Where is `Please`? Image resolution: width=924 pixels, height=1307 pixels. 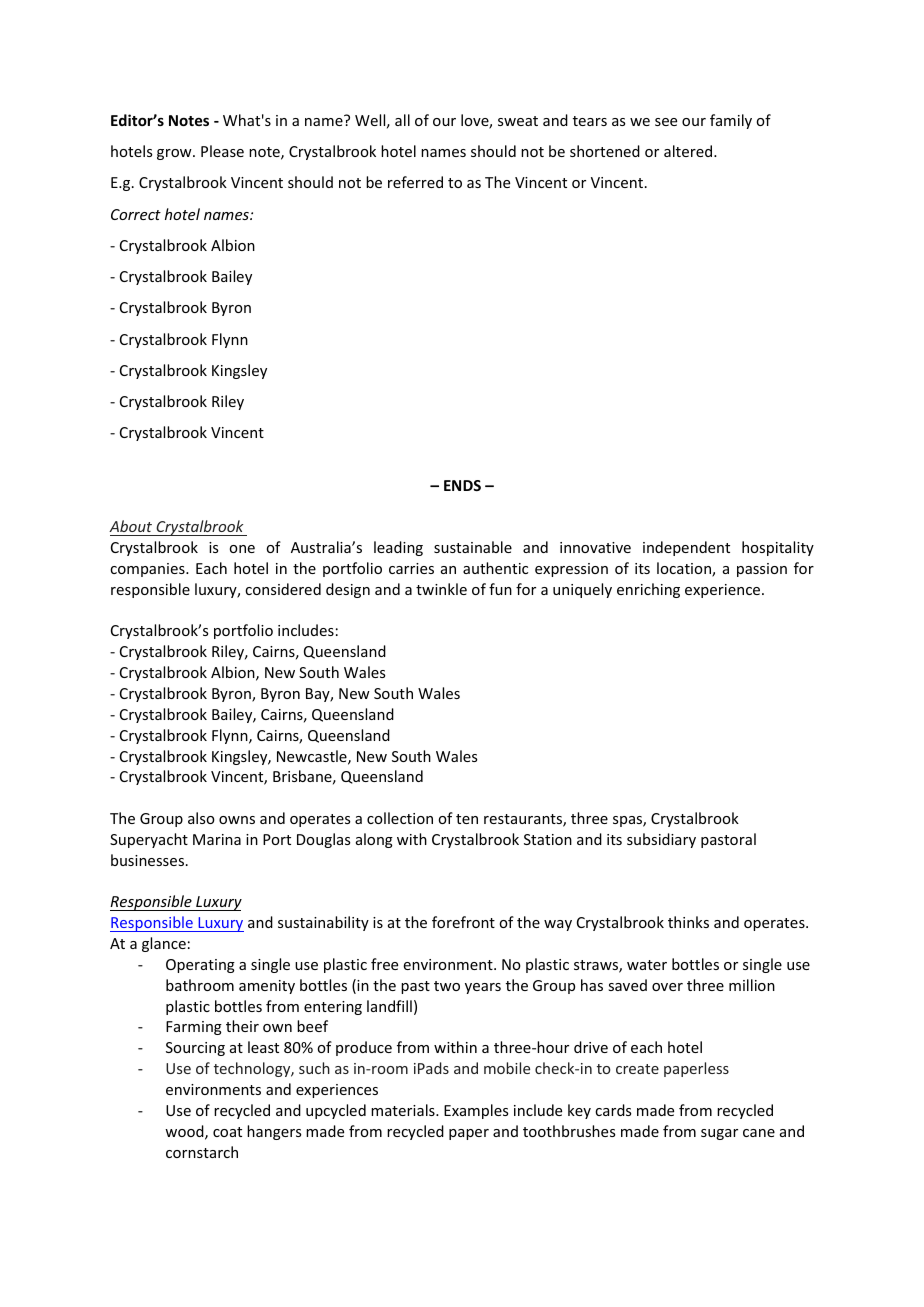
Please is located at coordinates (222, 151).
